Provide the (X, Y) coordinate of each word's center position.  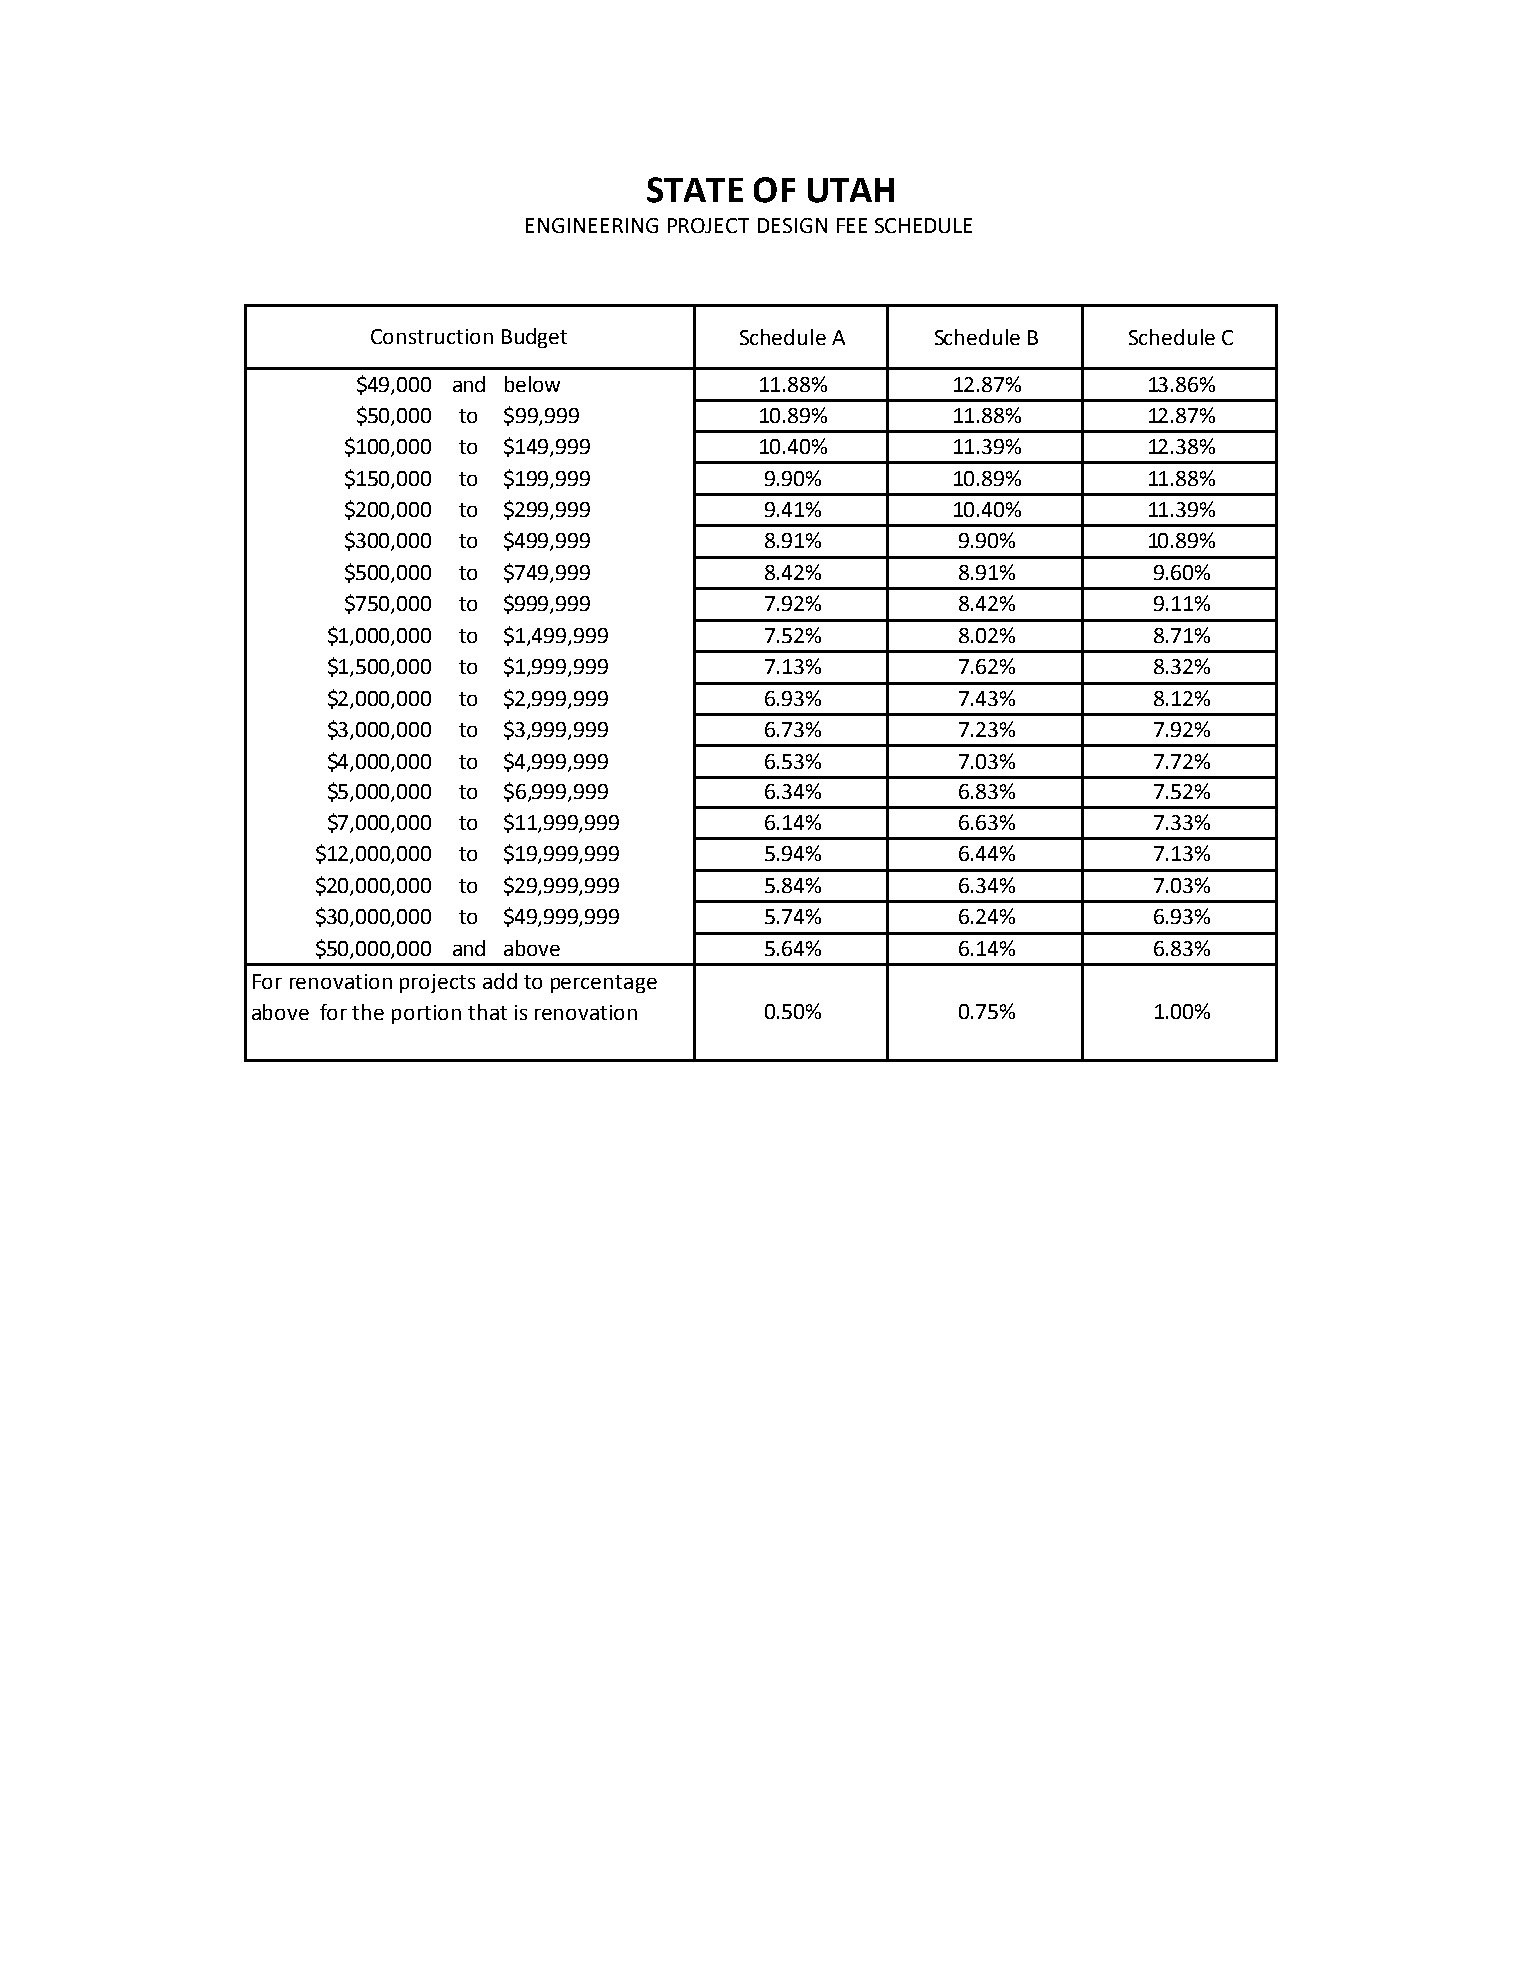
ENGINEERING (592, 225)
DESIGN (792, 225)
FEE (852, 225)
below (532, 384)
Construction (432, 336)
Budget (534, 338)
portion (426, 1014)
